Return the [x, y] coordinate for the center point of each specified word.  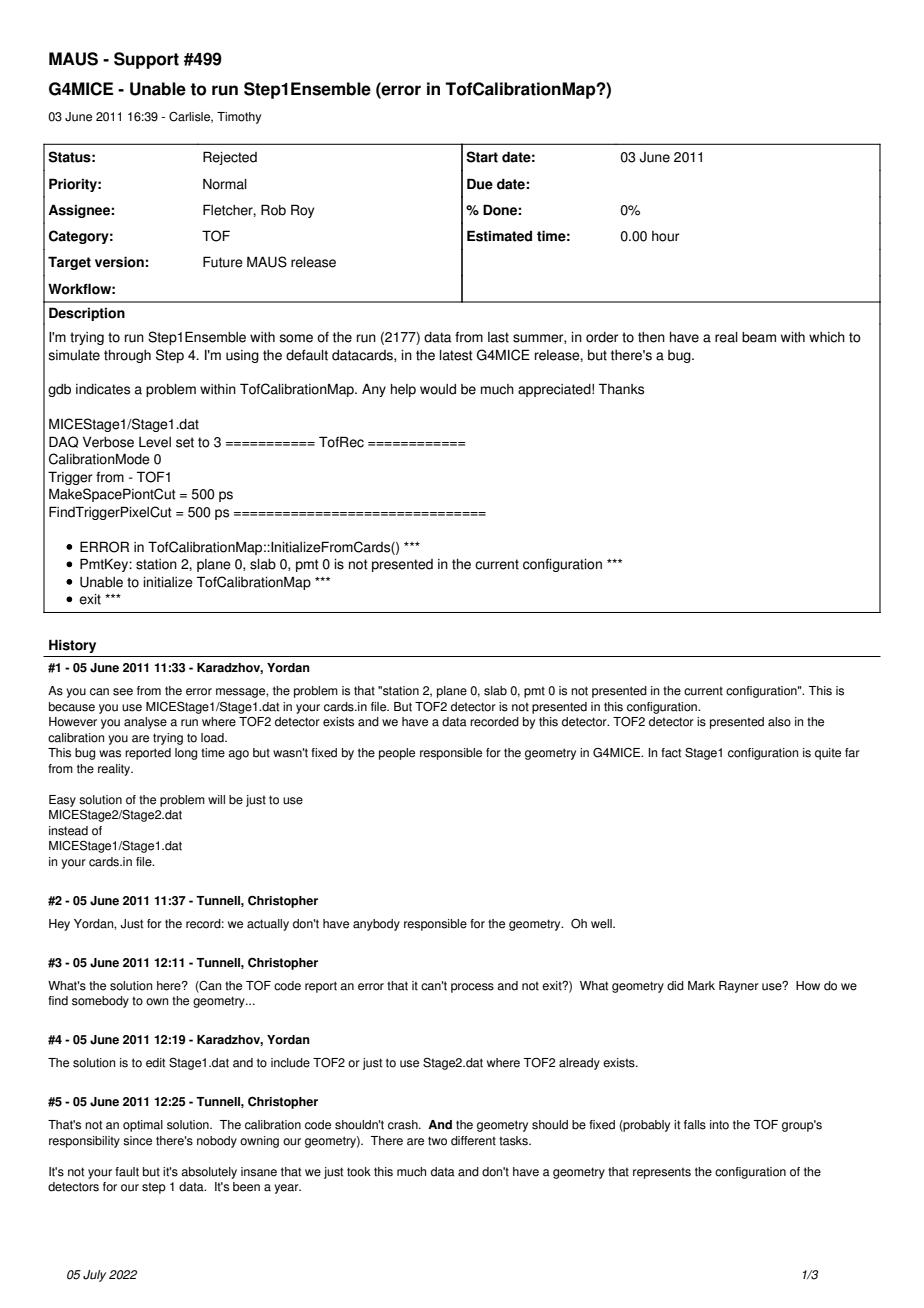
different [473, 1141]
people [397, 754]
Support [146, 60]
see [123, 692]
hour [665, 236]
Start [482, 157]
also [779, 722]
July [94, 1276]
